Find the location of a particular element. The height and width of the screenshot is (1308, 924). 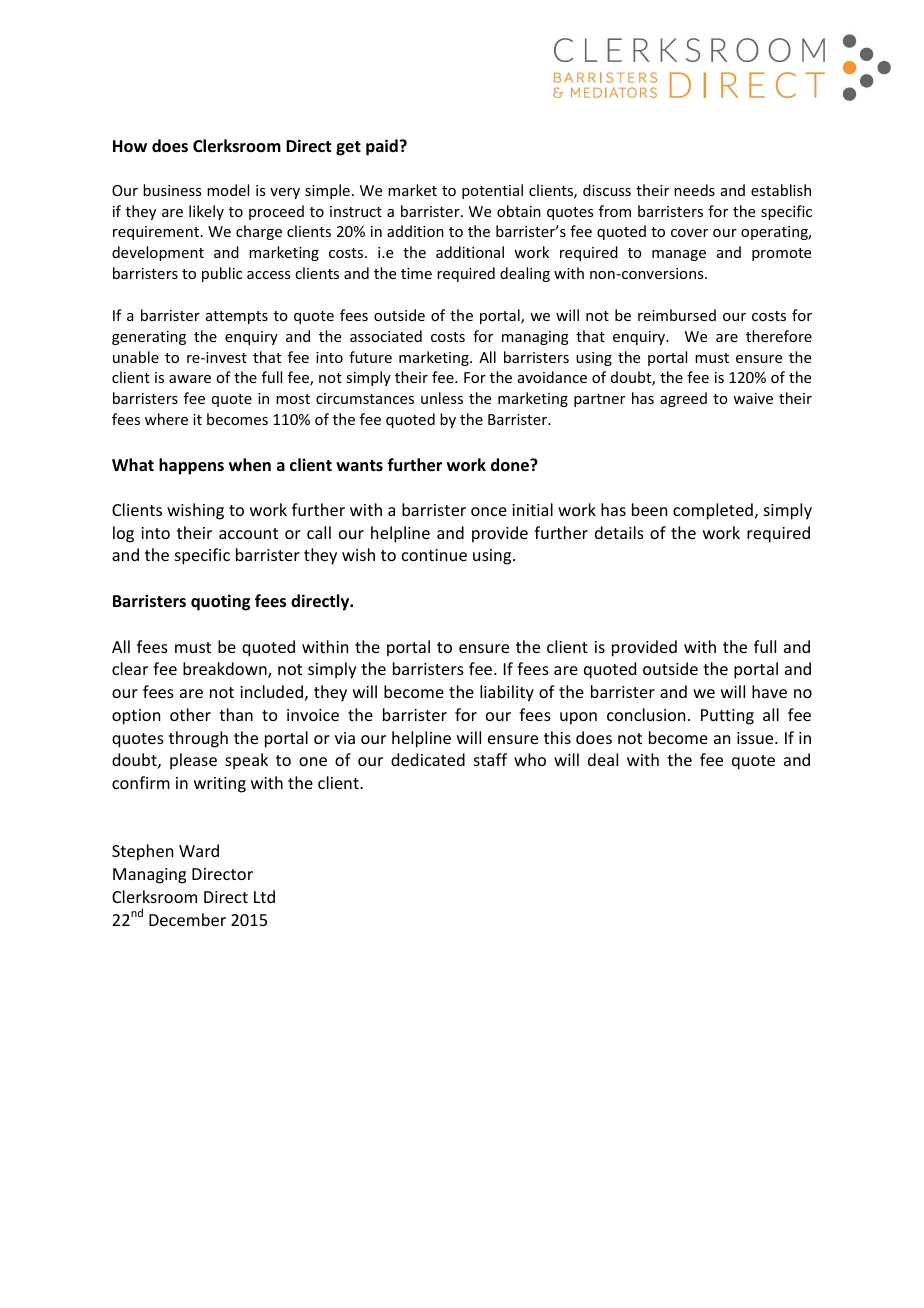

aware is located at coordinates (190, 379).
